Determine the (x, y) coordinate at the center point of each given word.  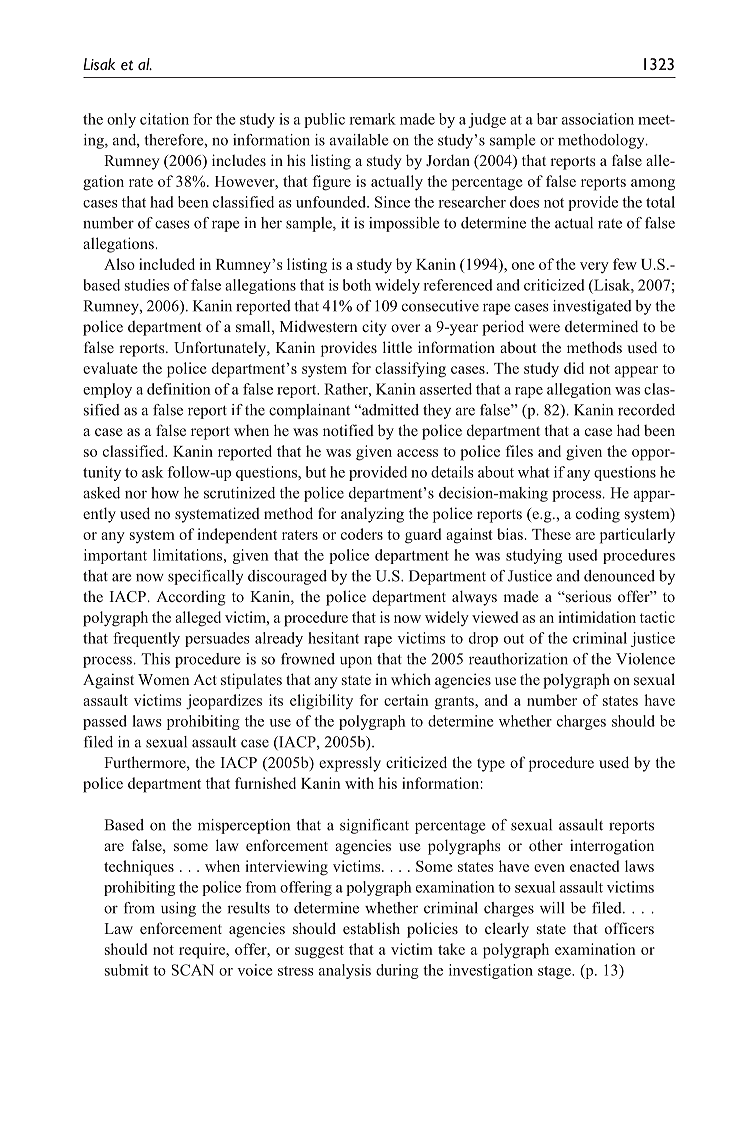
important (115, 556)
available (359, 140)
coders (362, 534)
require (203, 951)
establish (371, 928)
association (598, 119)
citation (164, 119)
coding (598, 515)
